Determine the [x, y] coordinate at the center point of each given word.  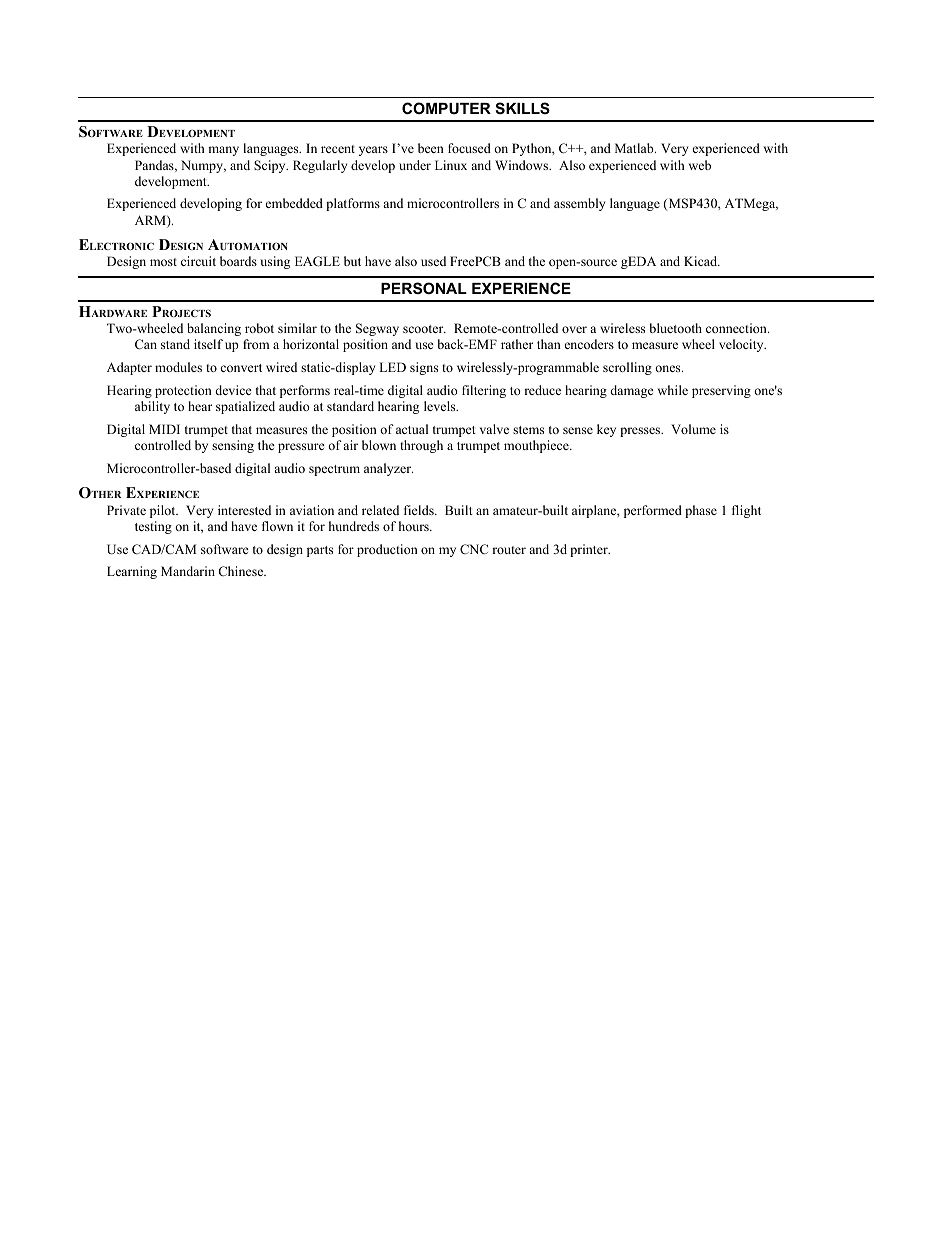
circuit [198, 261]
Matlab [635, 148]
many [223, 151]
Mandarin [188, 571]
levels [441, 406]
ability [152, 407]
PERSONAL [424, 288]
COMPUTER [446, 108]
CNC [474, 549]
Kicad [702, 261]
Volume [693, 429]
